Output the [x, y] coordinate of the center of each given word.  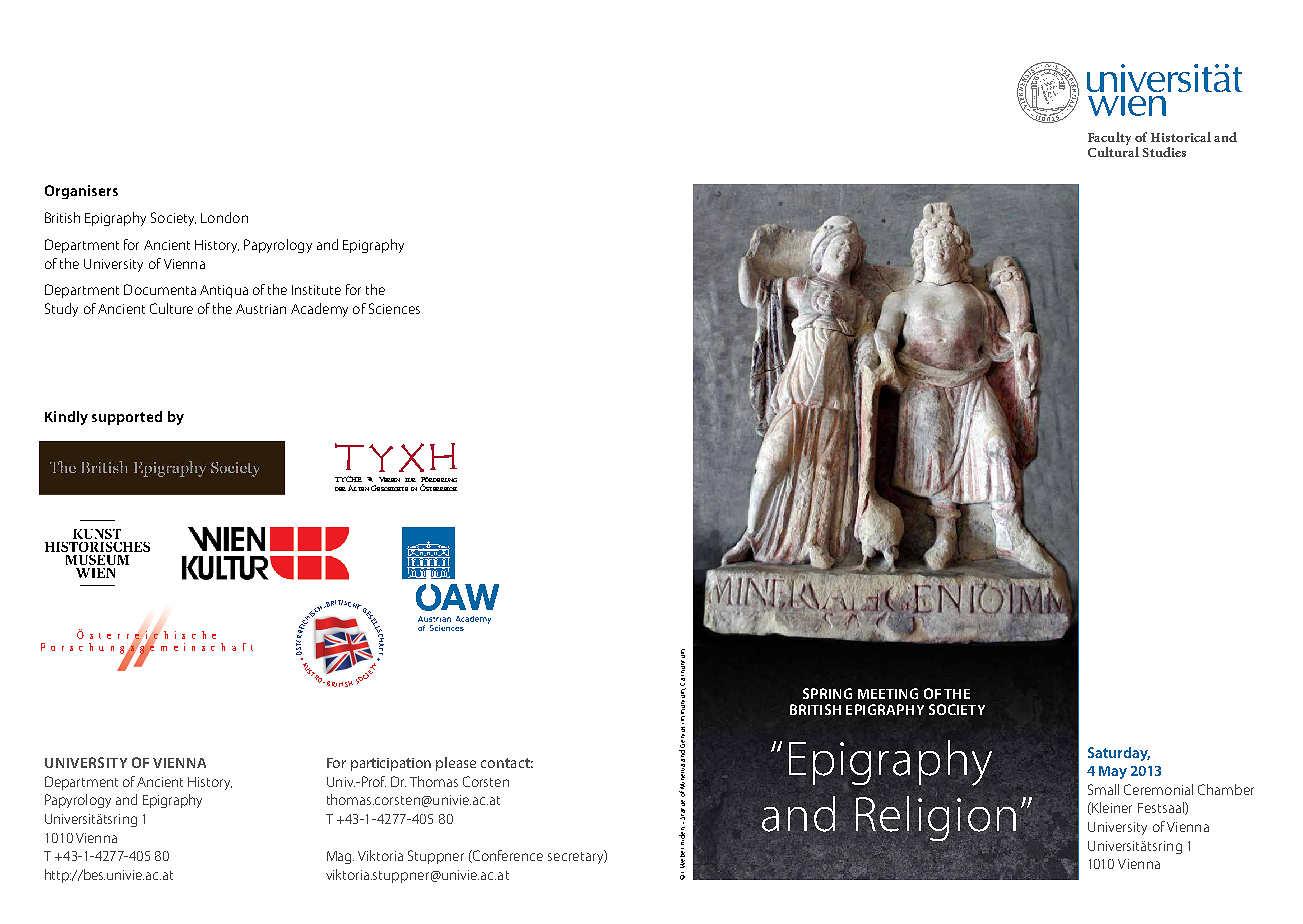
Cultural [1113, 152]
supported [127, 418]
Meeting [888, 693]
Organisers [81, 192]
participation [391, 764]
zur [410, 480]
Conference [507, 856]
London [224, 217]
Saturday [1119, 754]
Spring [827, 693]
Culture [171, 308]
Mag [340, 857]
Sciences [394, 308]
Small [1103, 789]
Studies [1164, 152]
